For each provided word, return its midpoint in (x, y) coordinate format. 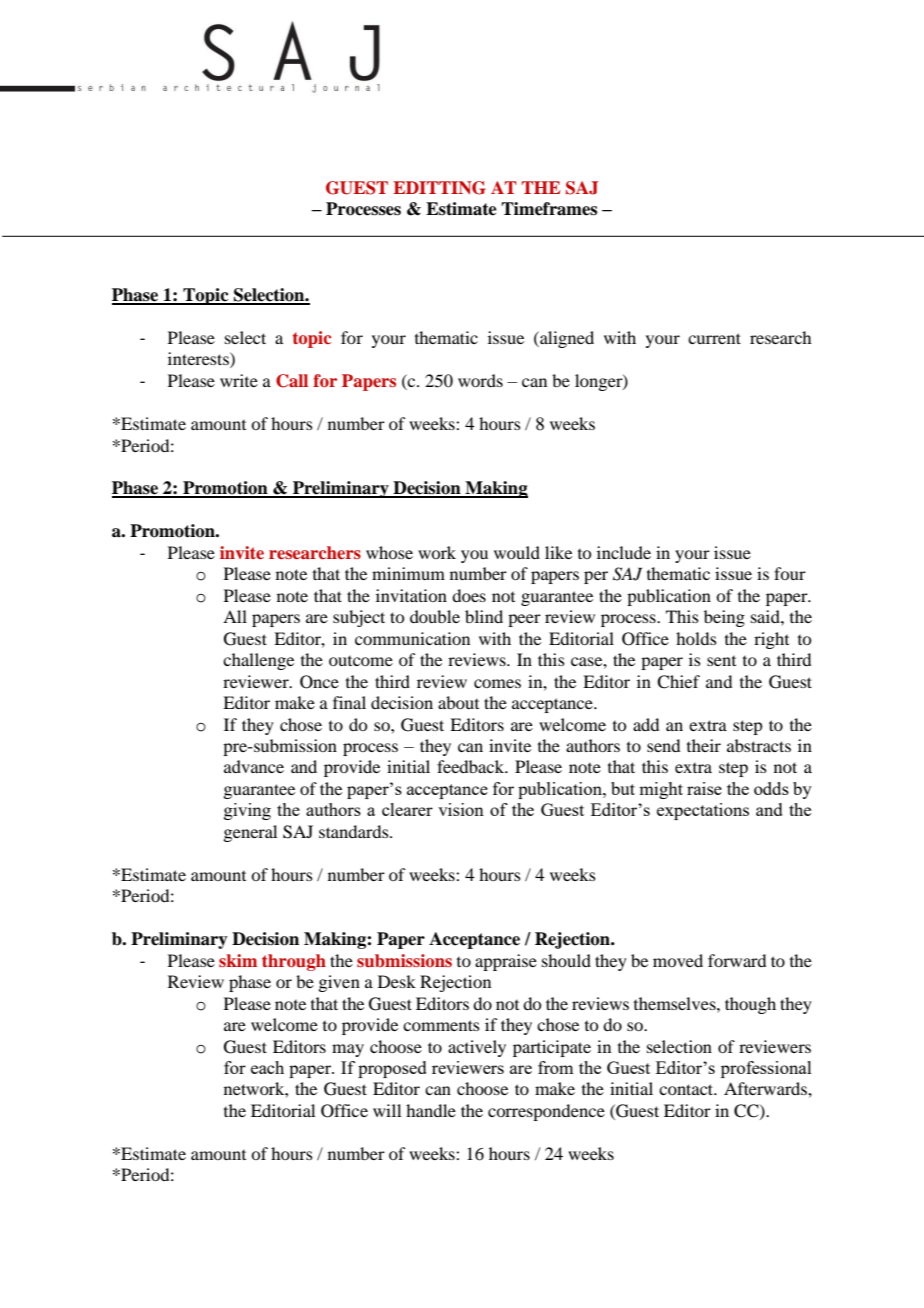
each (267, 1067)
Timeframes (549, 209)
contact (687, 1089)
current (714, 338)
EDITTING (439, 188)
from (555, 1067)
